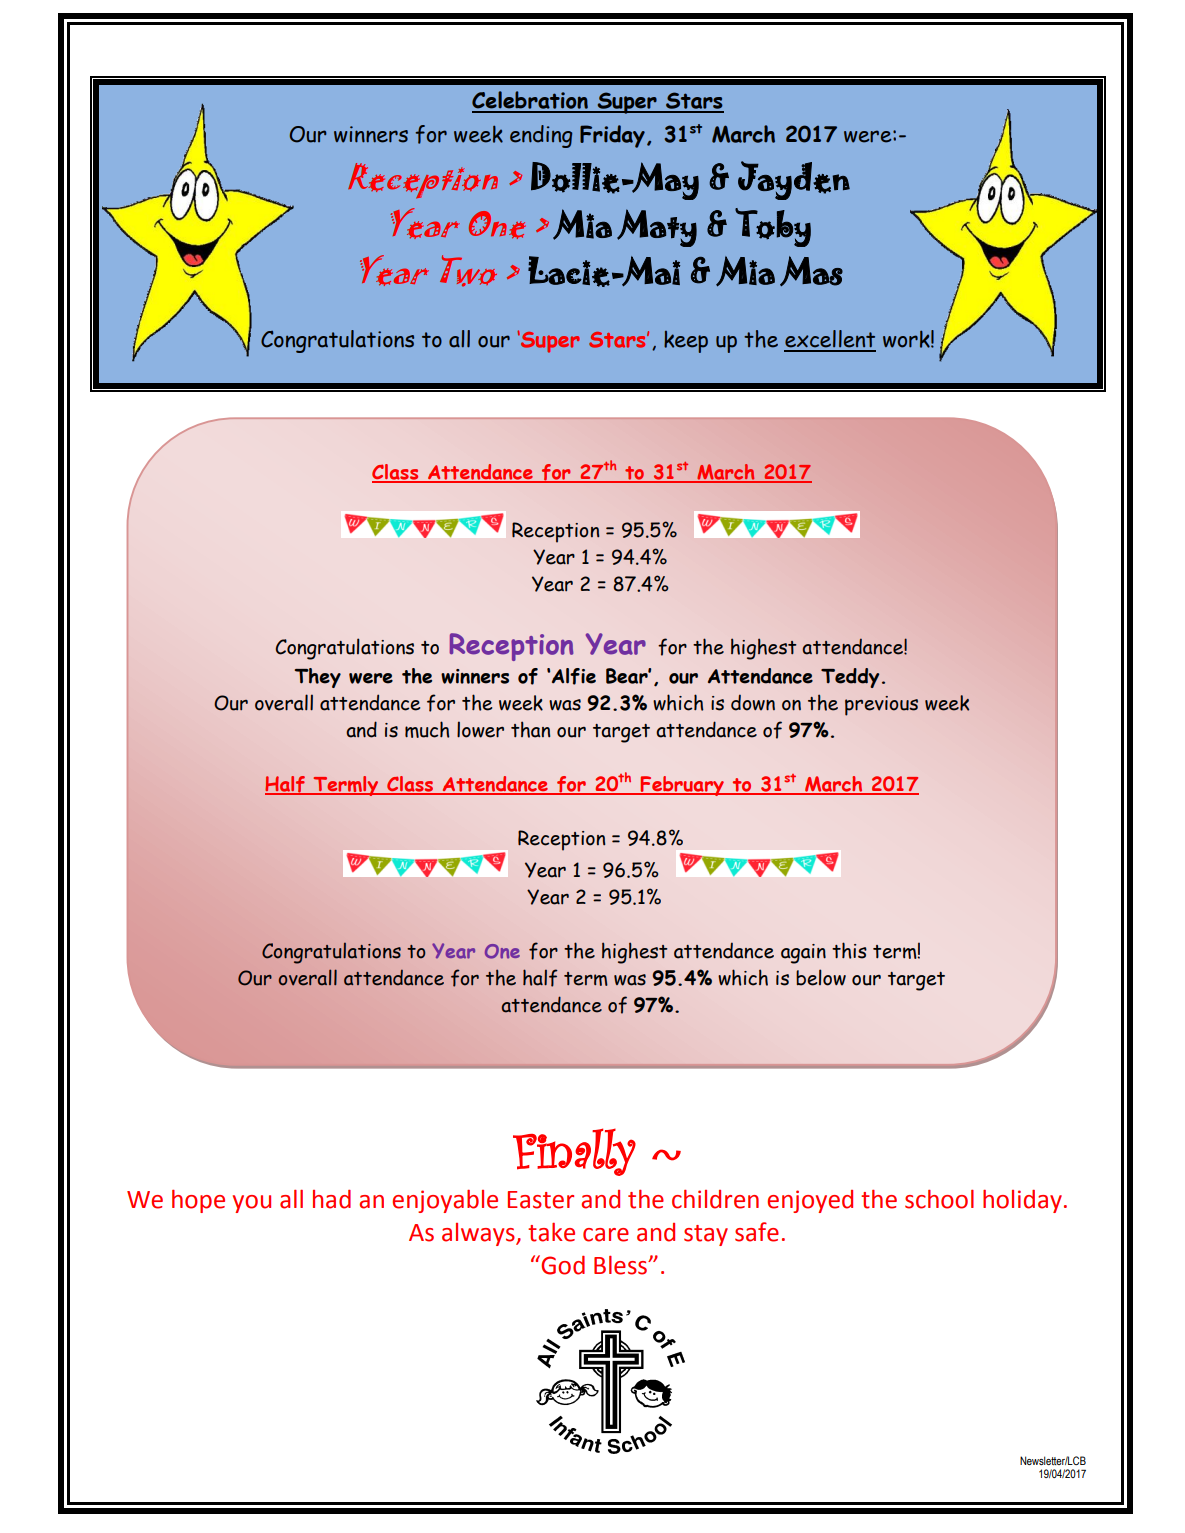  Describe the element at coordinates (531, 101) in the screenshot. I see `Celebration` at that location.
